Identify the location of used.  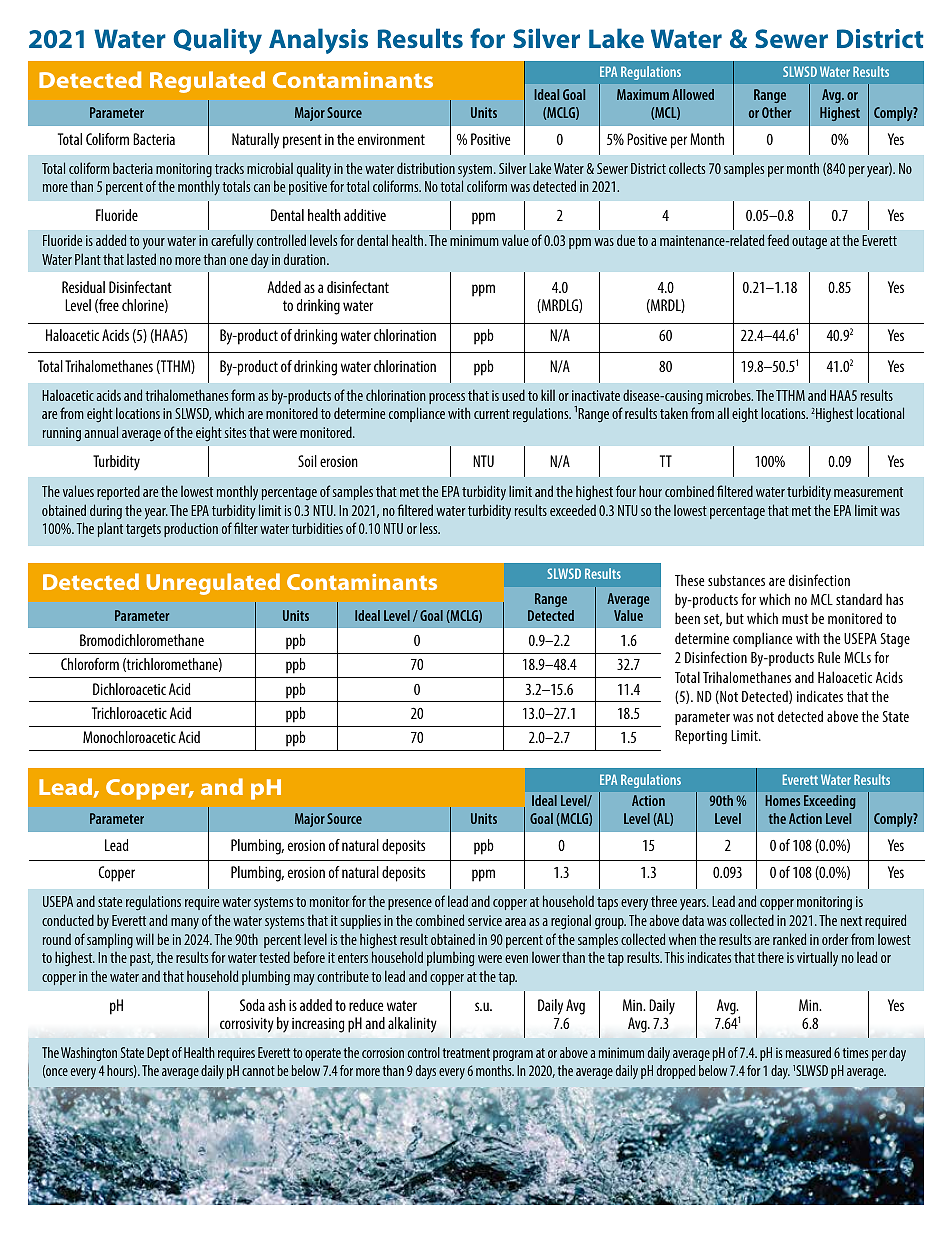
(513, 395).
